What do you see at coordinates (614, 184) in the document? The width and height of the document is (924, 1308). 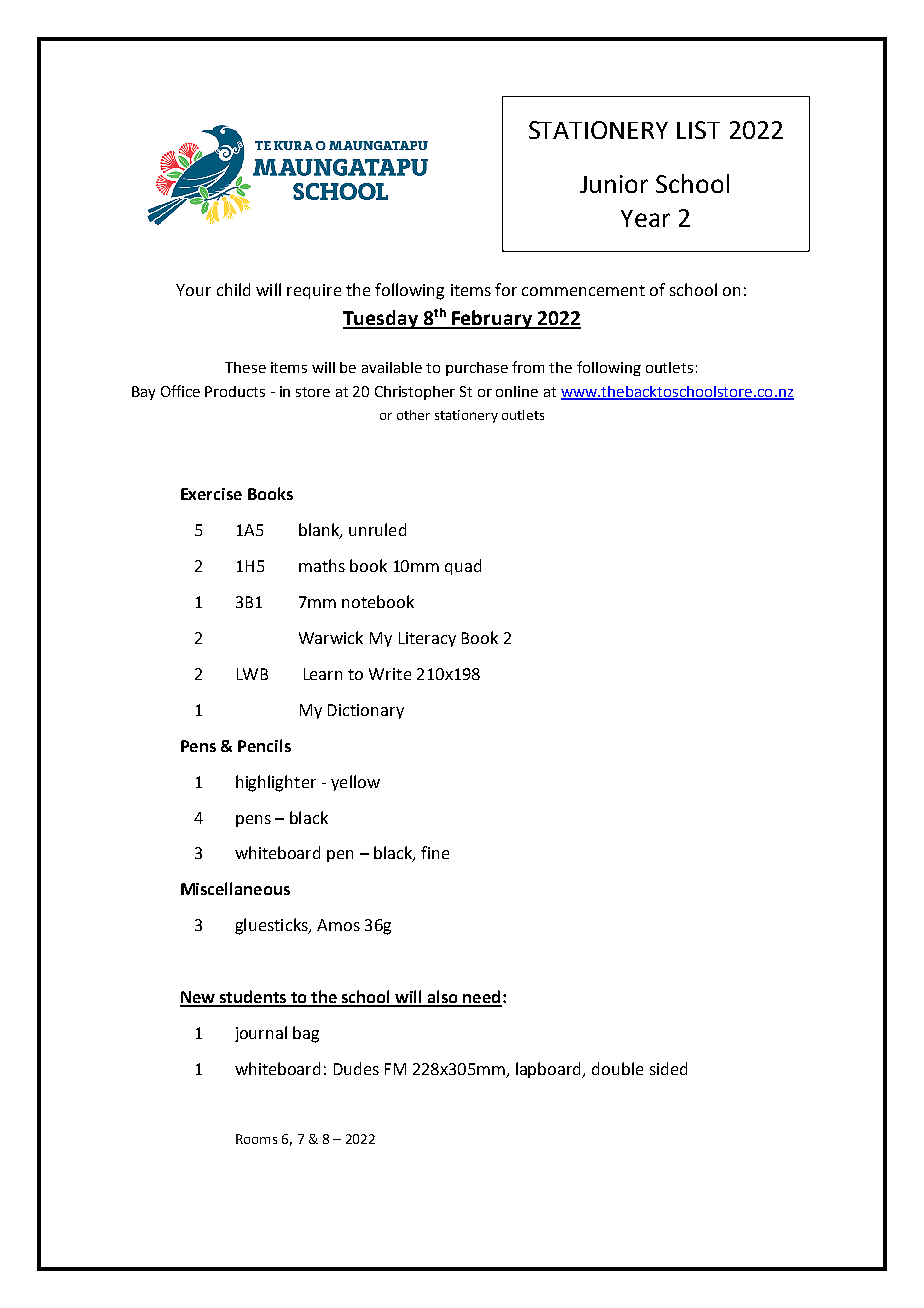 I see `Junior` at bounding box center [614, 184].
